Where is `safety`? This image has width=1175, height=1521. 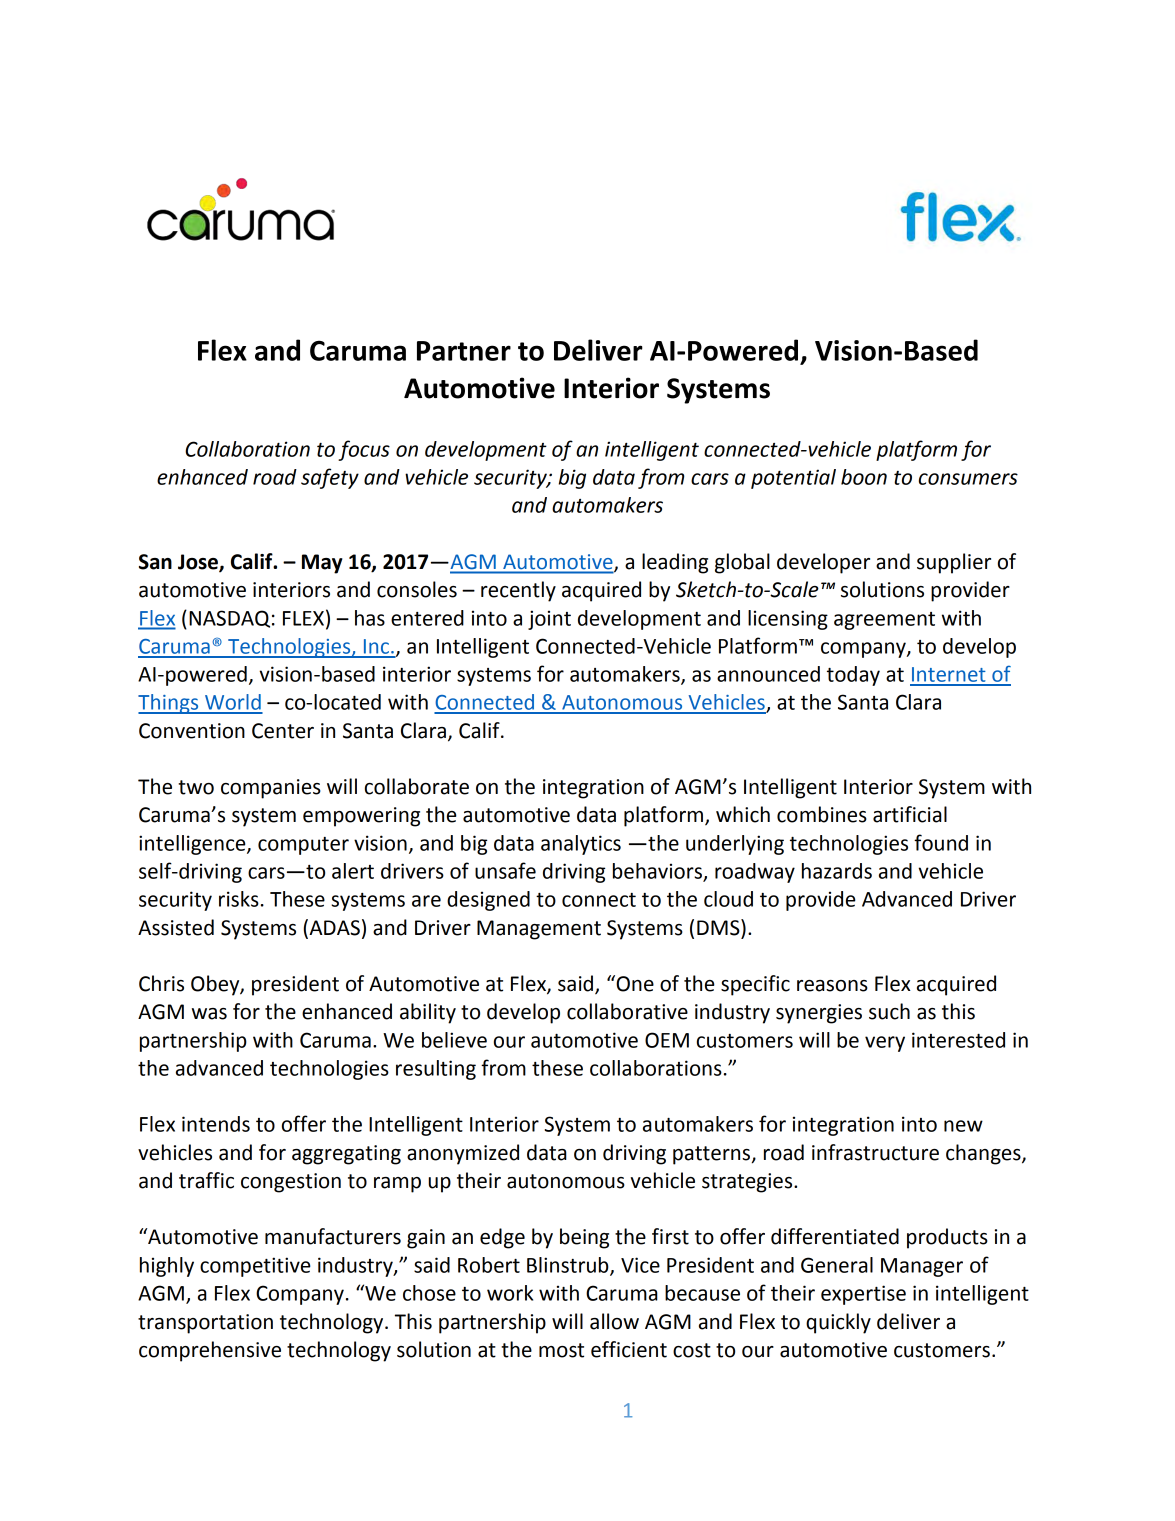
safety is located at coordinates (330, 478).
